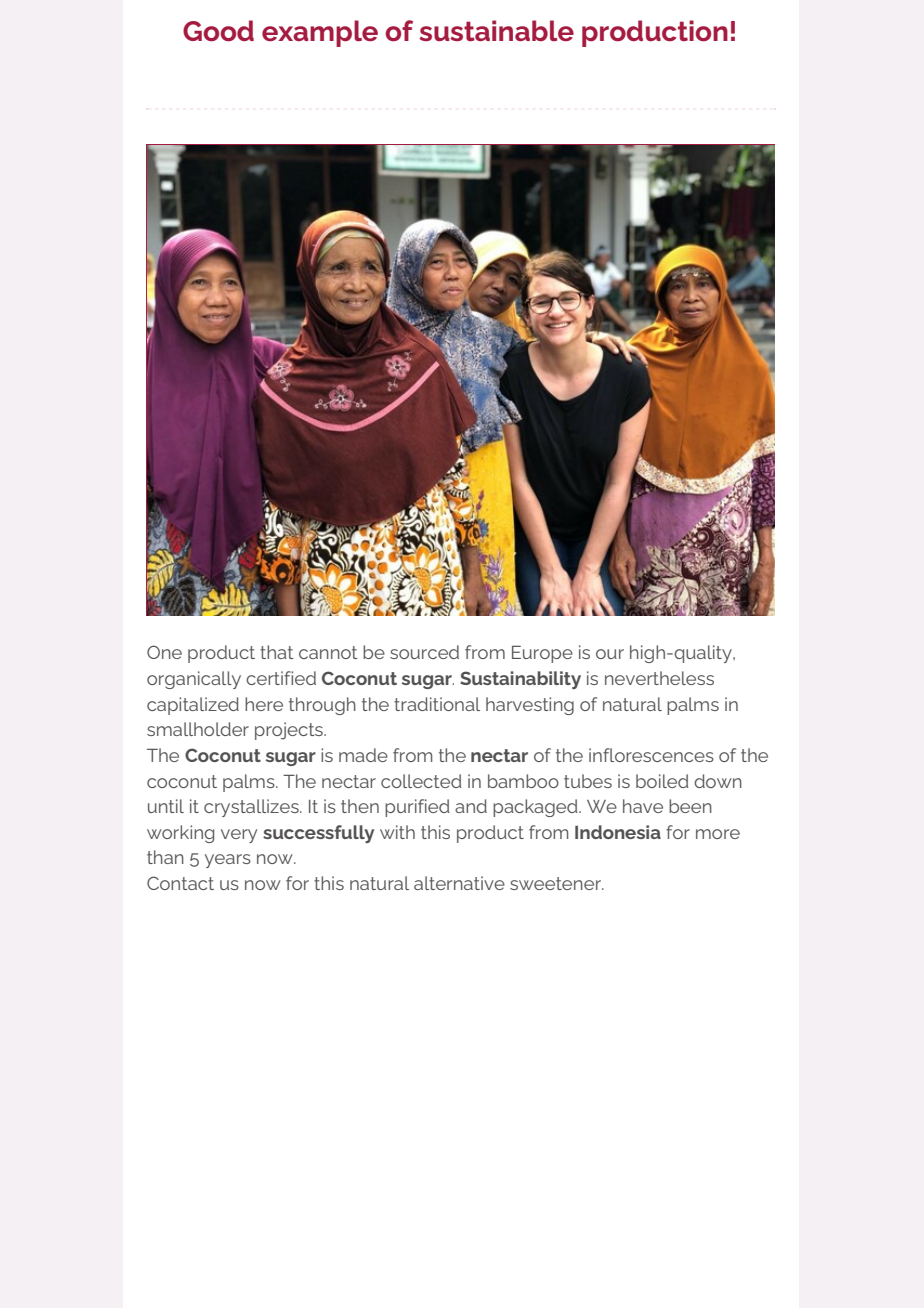 This screenshot has height=1308, width=924. Describe the element at coordinates (651, 755) in the screenshot. I see `inflorescences` at that location.
